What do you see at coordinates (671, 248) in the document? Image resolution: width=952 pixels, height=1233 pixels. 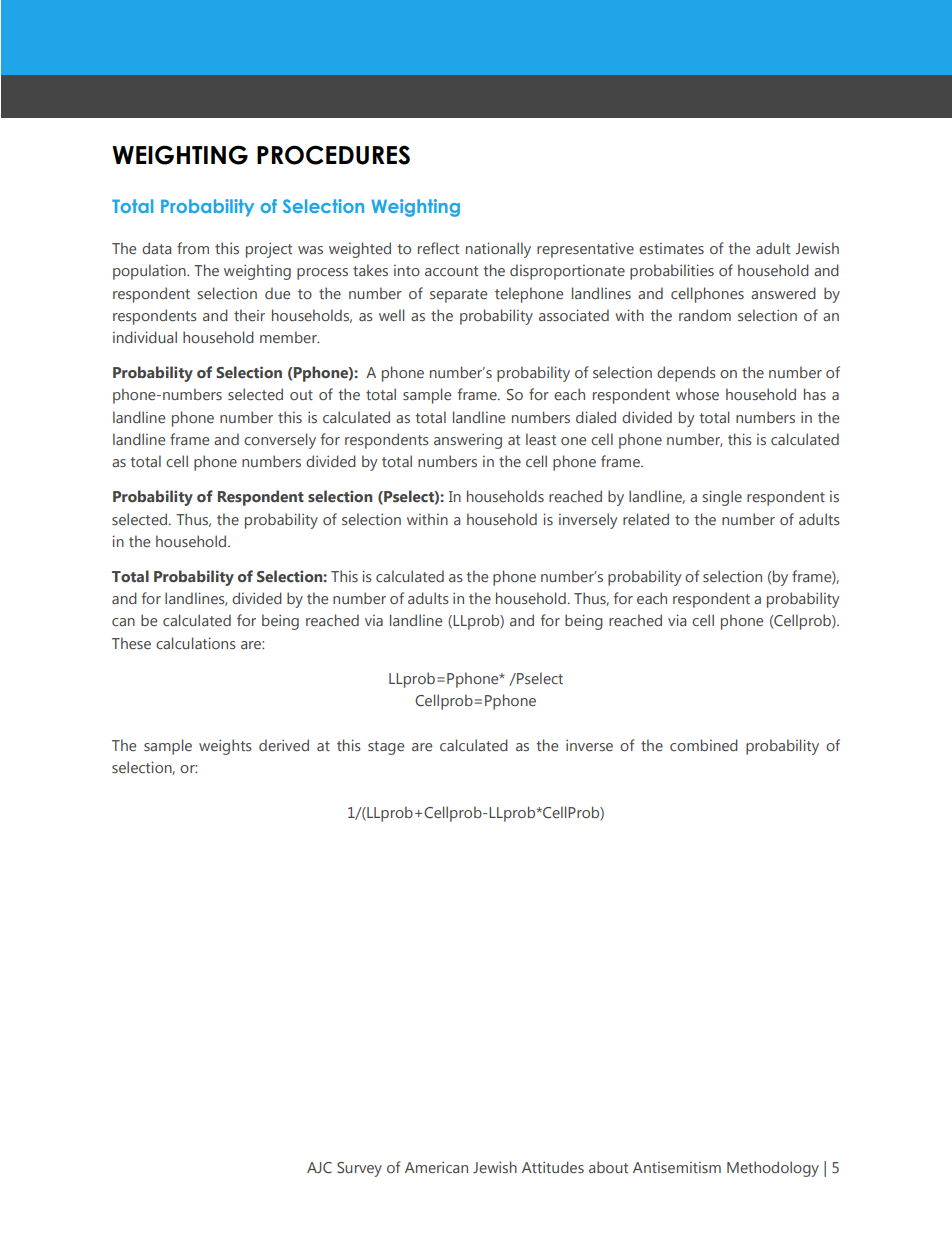 I see `estimates` at bounding box center [671, 248].
